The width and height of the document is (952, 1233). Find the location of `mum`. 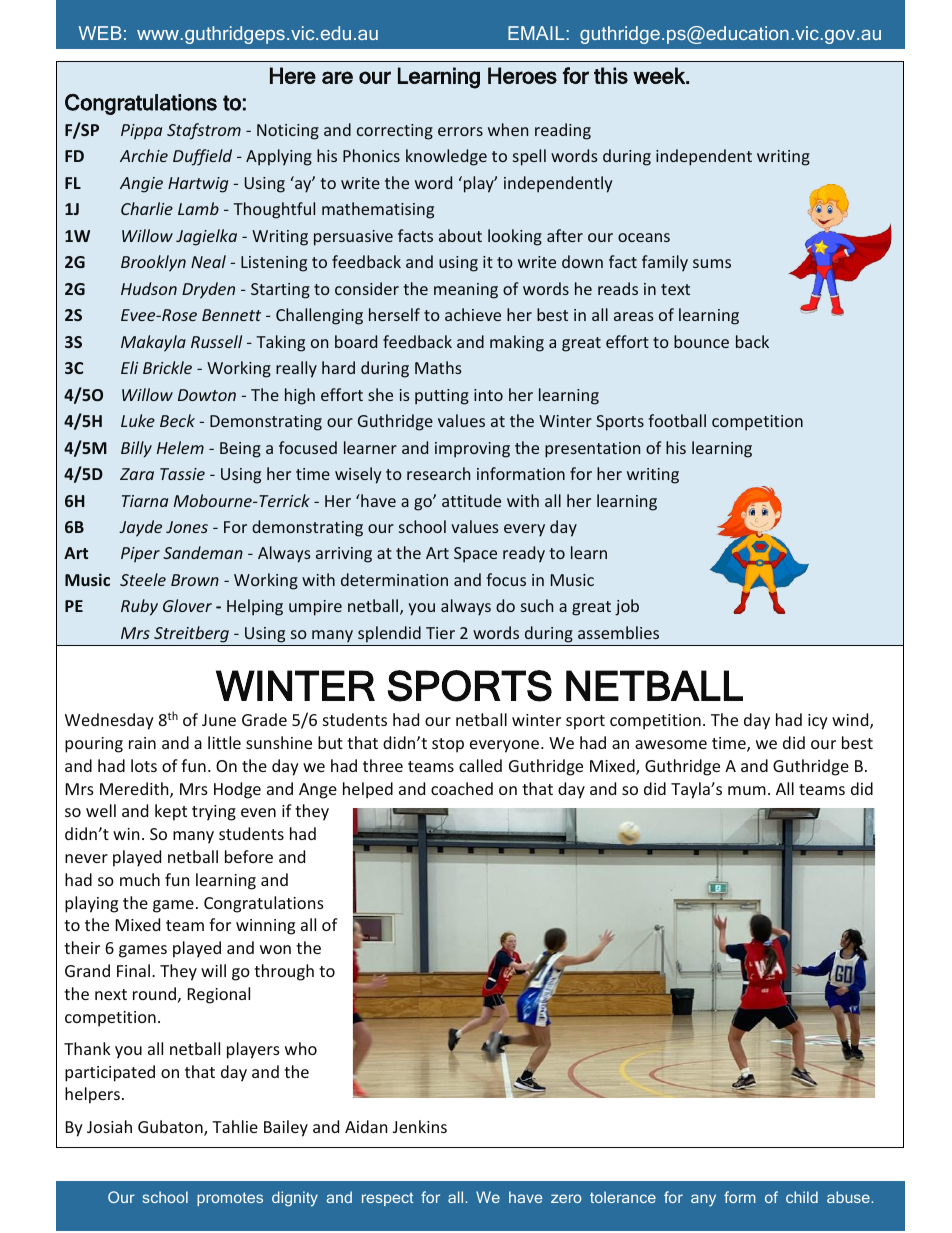

mum is located at coordinates (747, 790).
